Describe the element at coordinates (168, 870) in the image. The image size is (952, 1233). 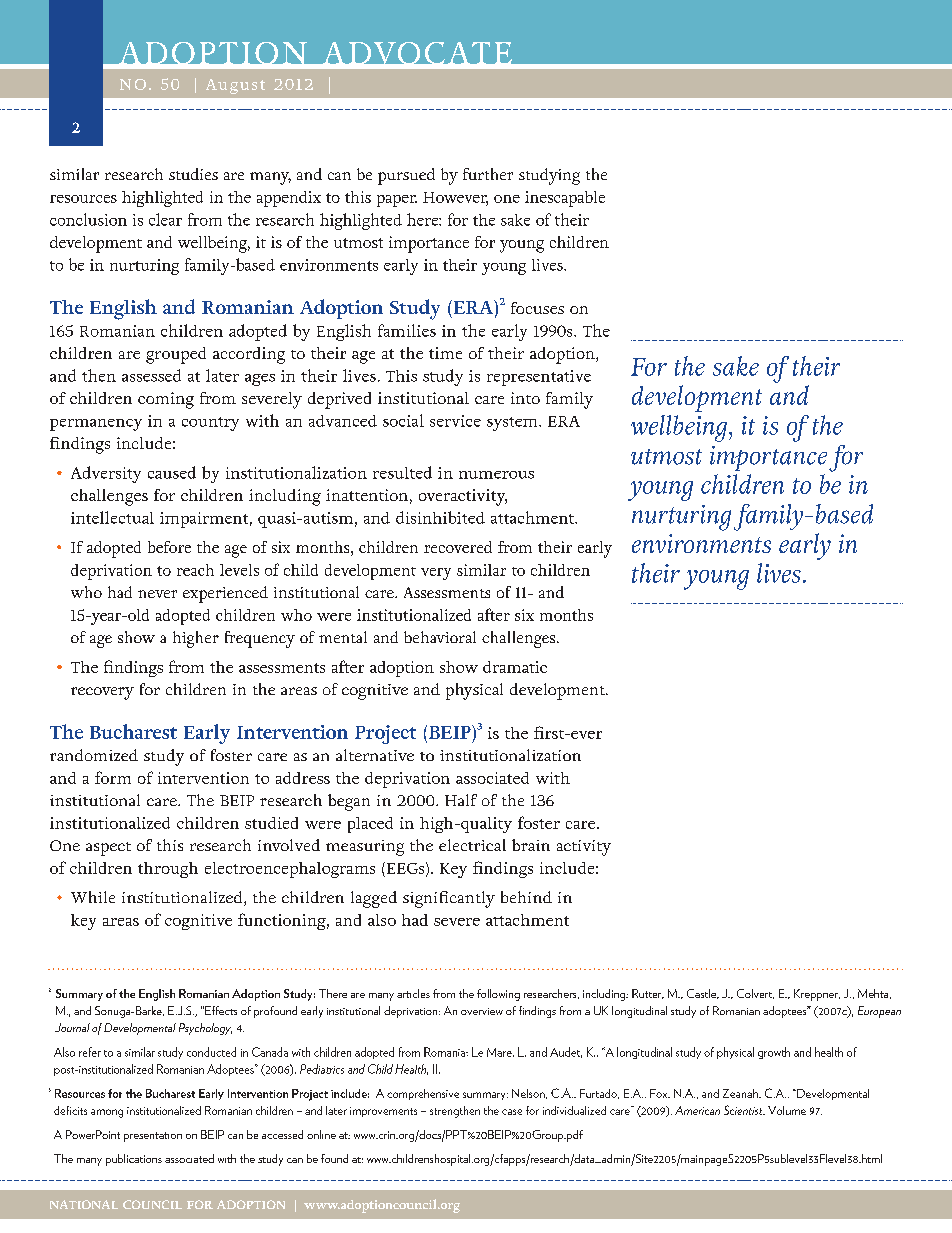
I see `through` at that location.
